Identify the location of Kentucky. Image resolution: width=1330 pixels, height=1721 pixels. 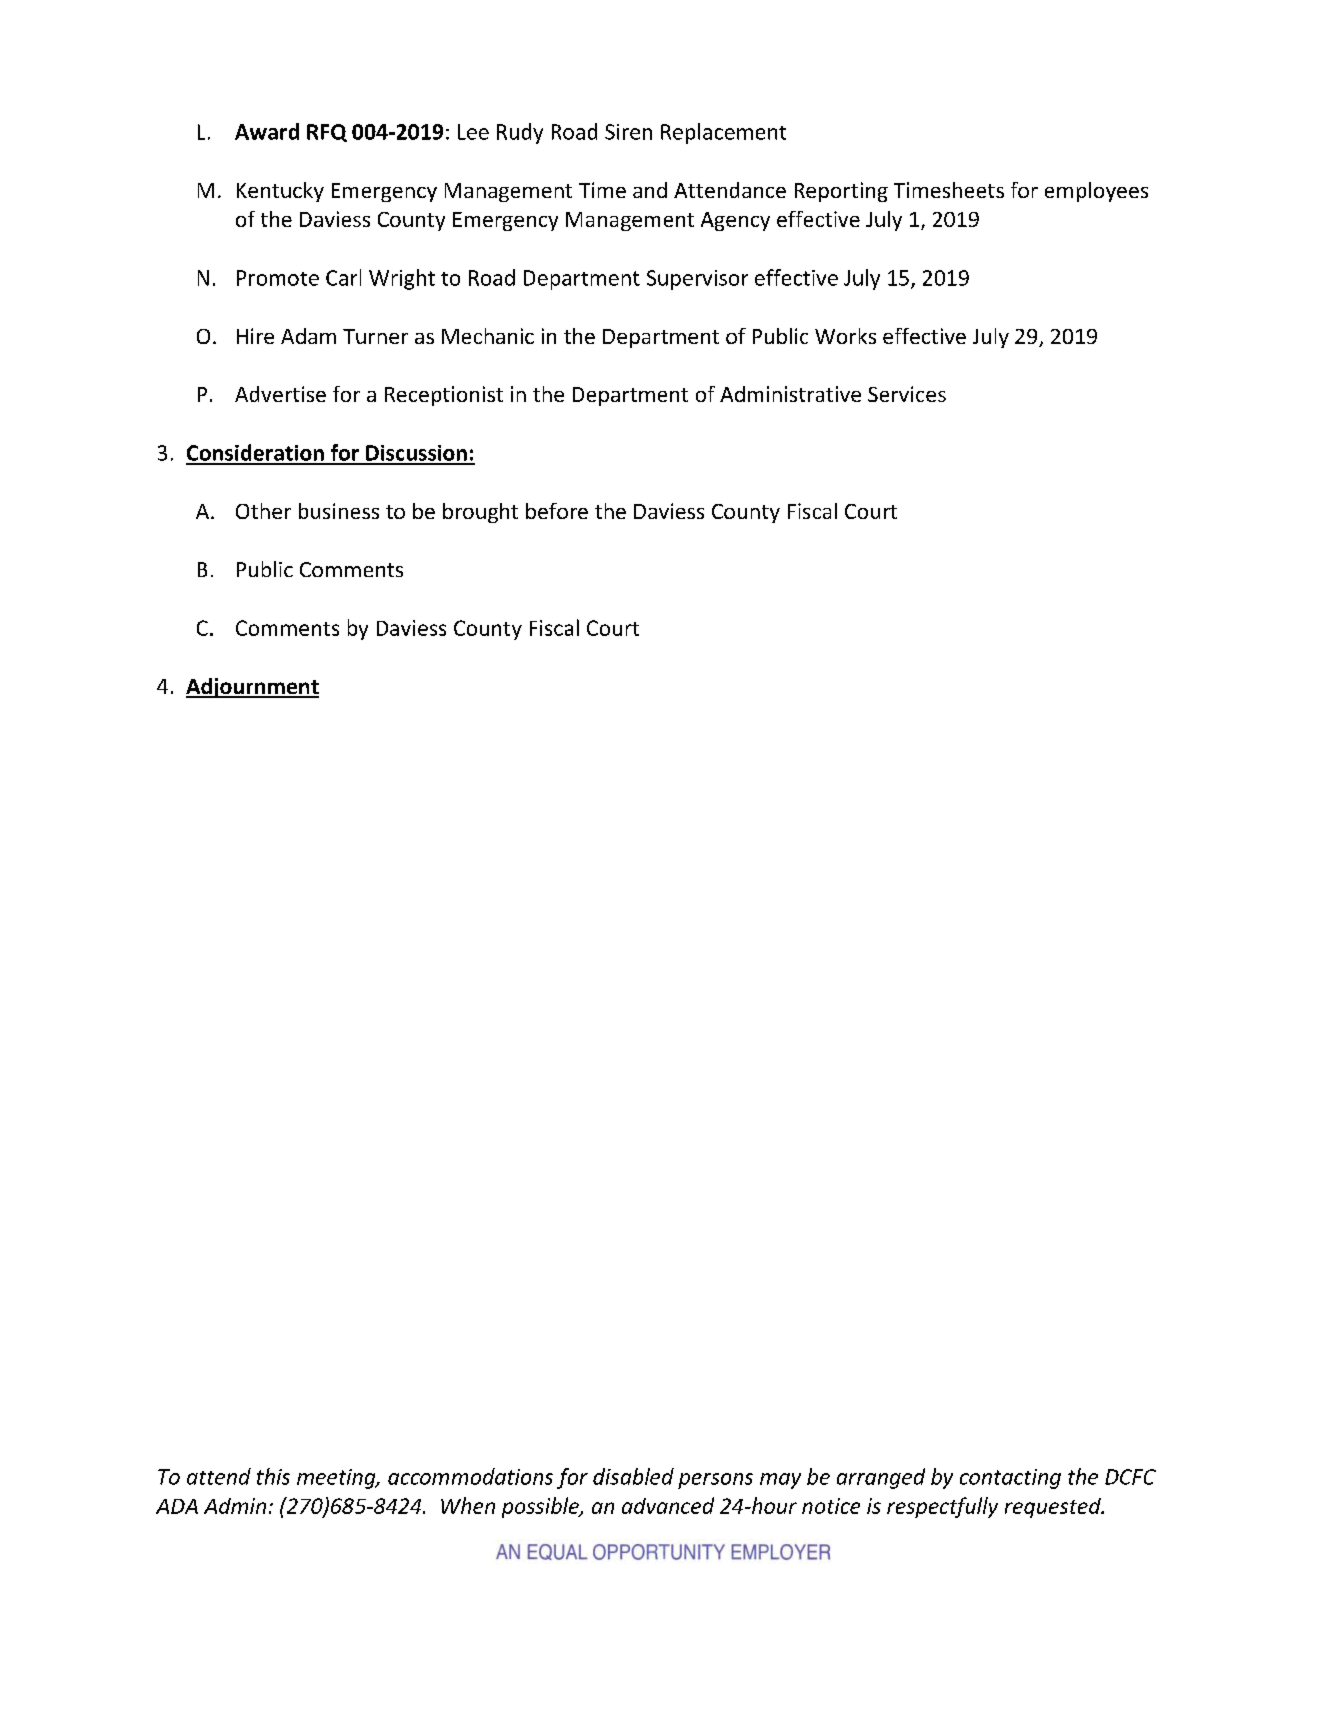
(280, 192).
